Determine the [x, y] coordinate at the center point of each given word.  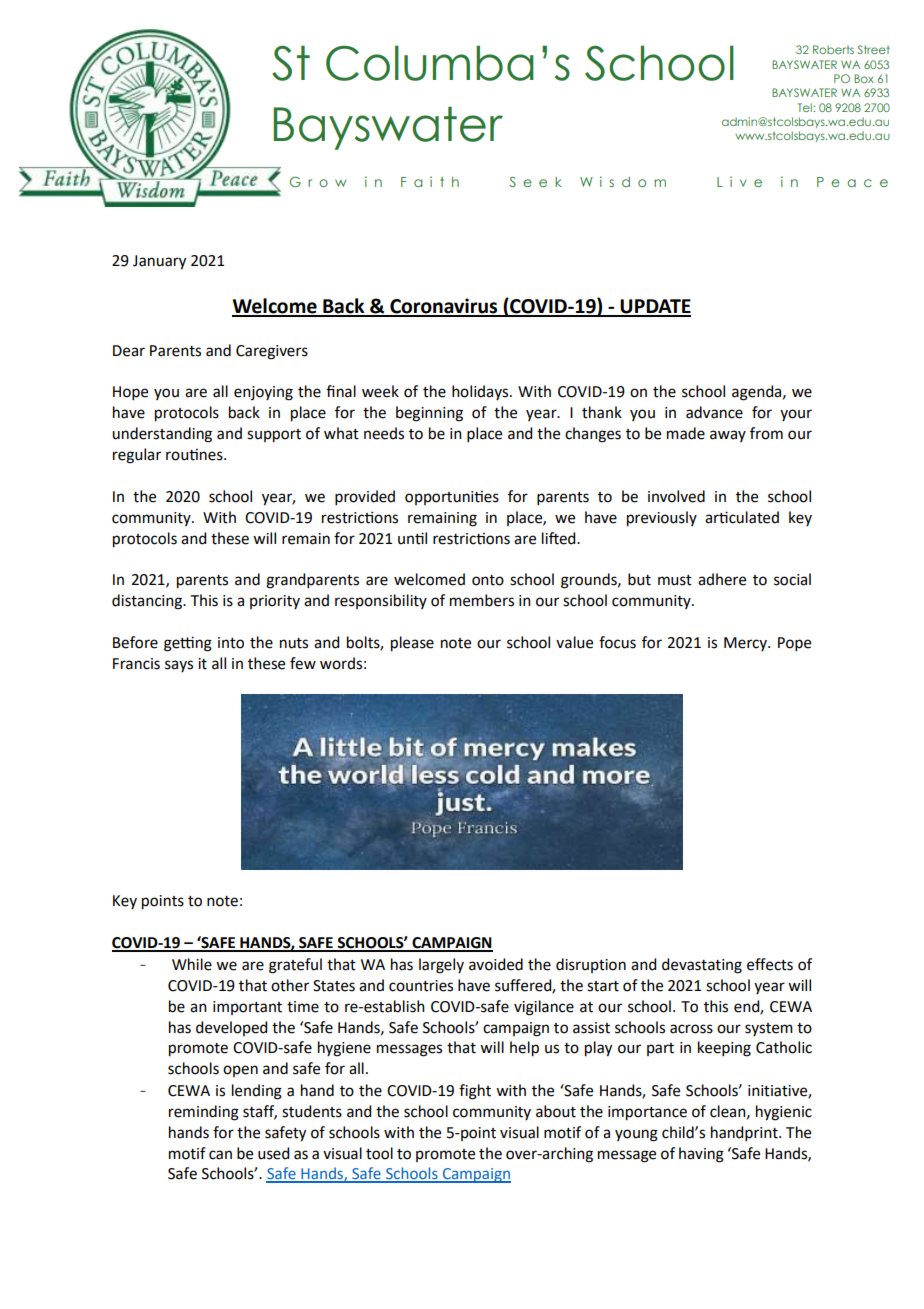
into [231, 643]
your [796, 415]
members [482, 600]
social [792, 579]
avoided [496, 964]
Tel [806, 107]
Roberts [833, 49]
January [159, 262]
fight [475, 1092]
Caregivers [272, 352]
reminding [204, 1113]
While [192, 964]
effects [770, 964]
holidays [481, 392]
